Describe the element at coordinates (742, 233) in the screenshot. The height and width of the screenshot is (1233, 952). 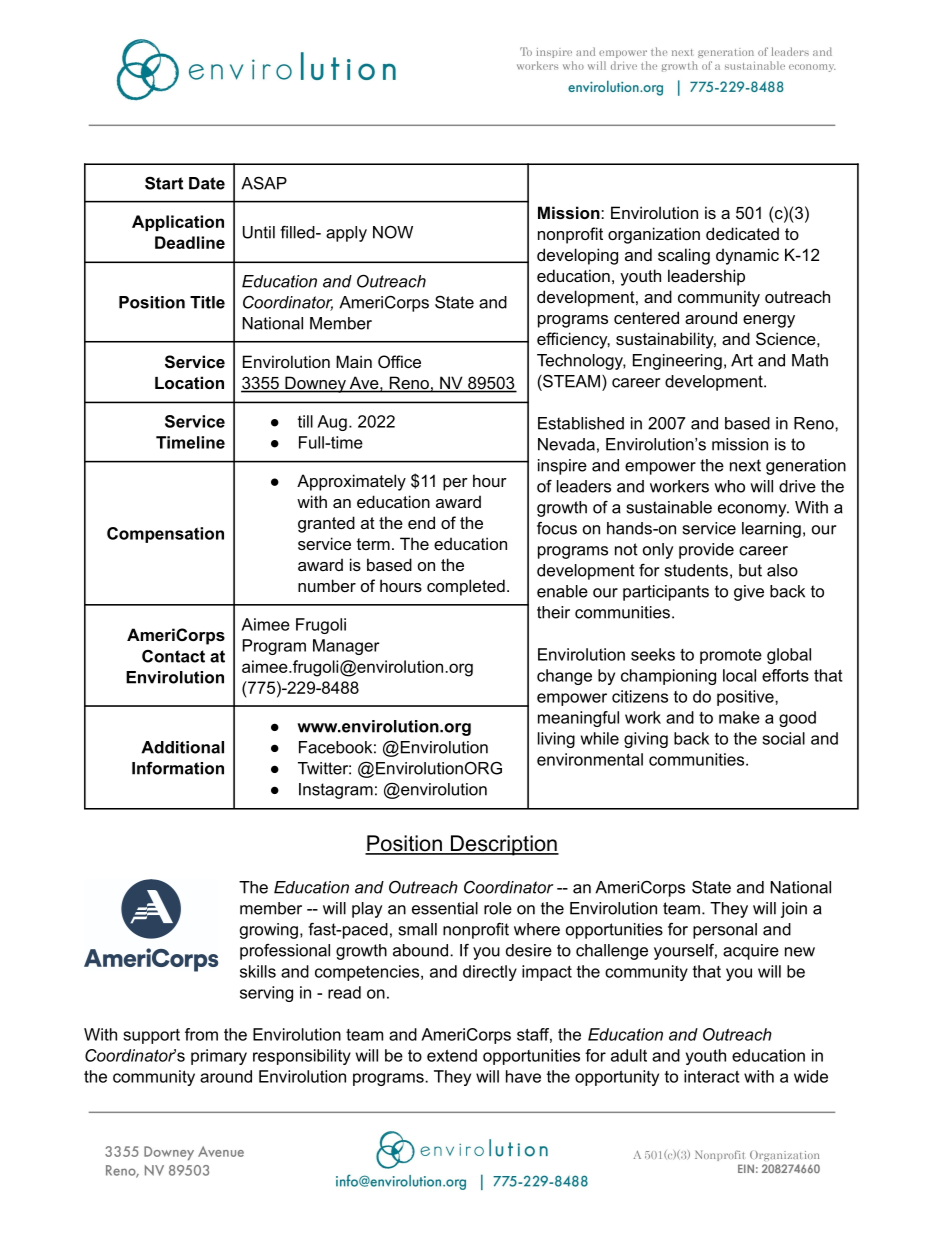
I see `dedicated` at that location.
